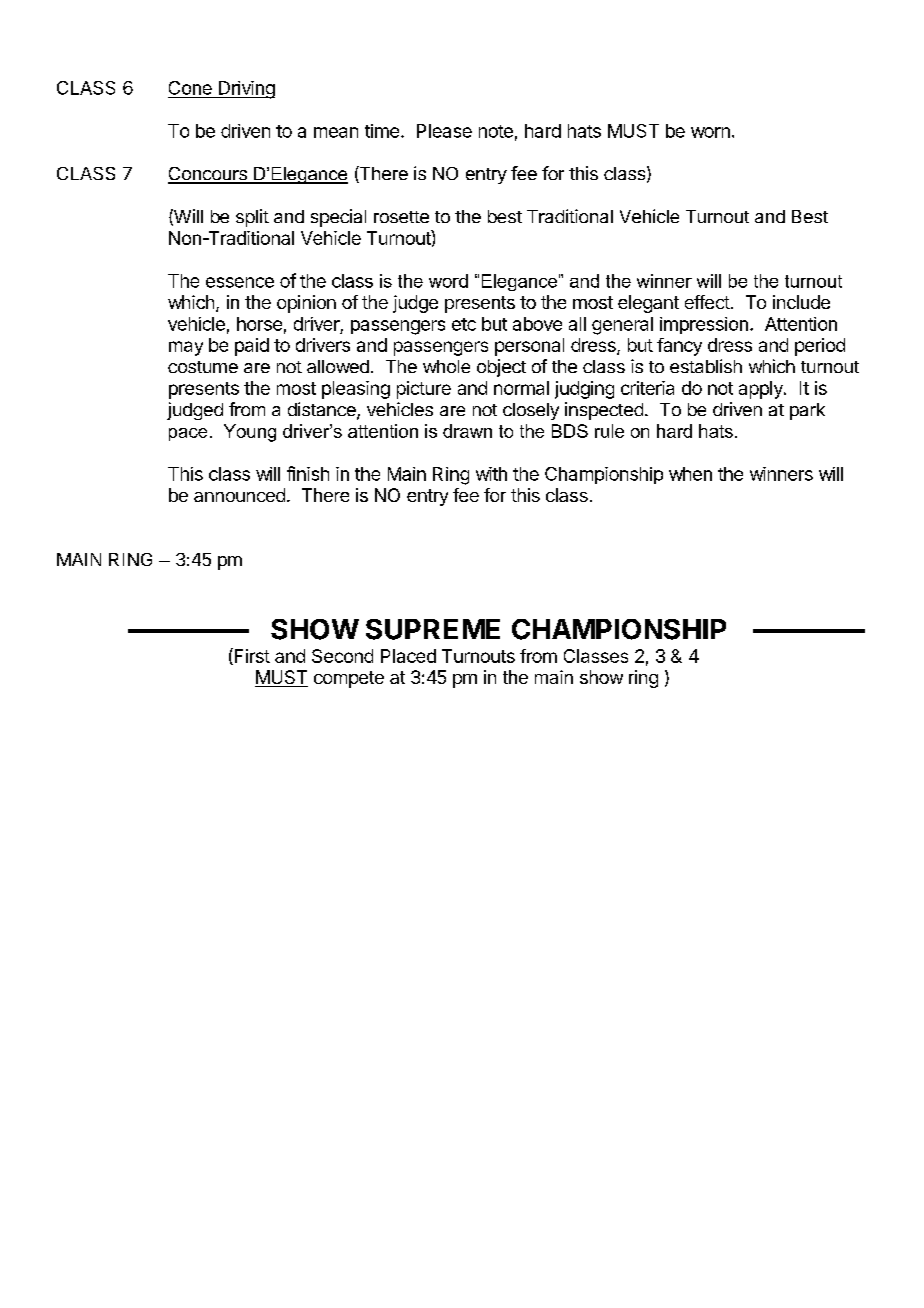 This screenshot has width=924, height=1308. I want to click on announced, so click(239, 495).
